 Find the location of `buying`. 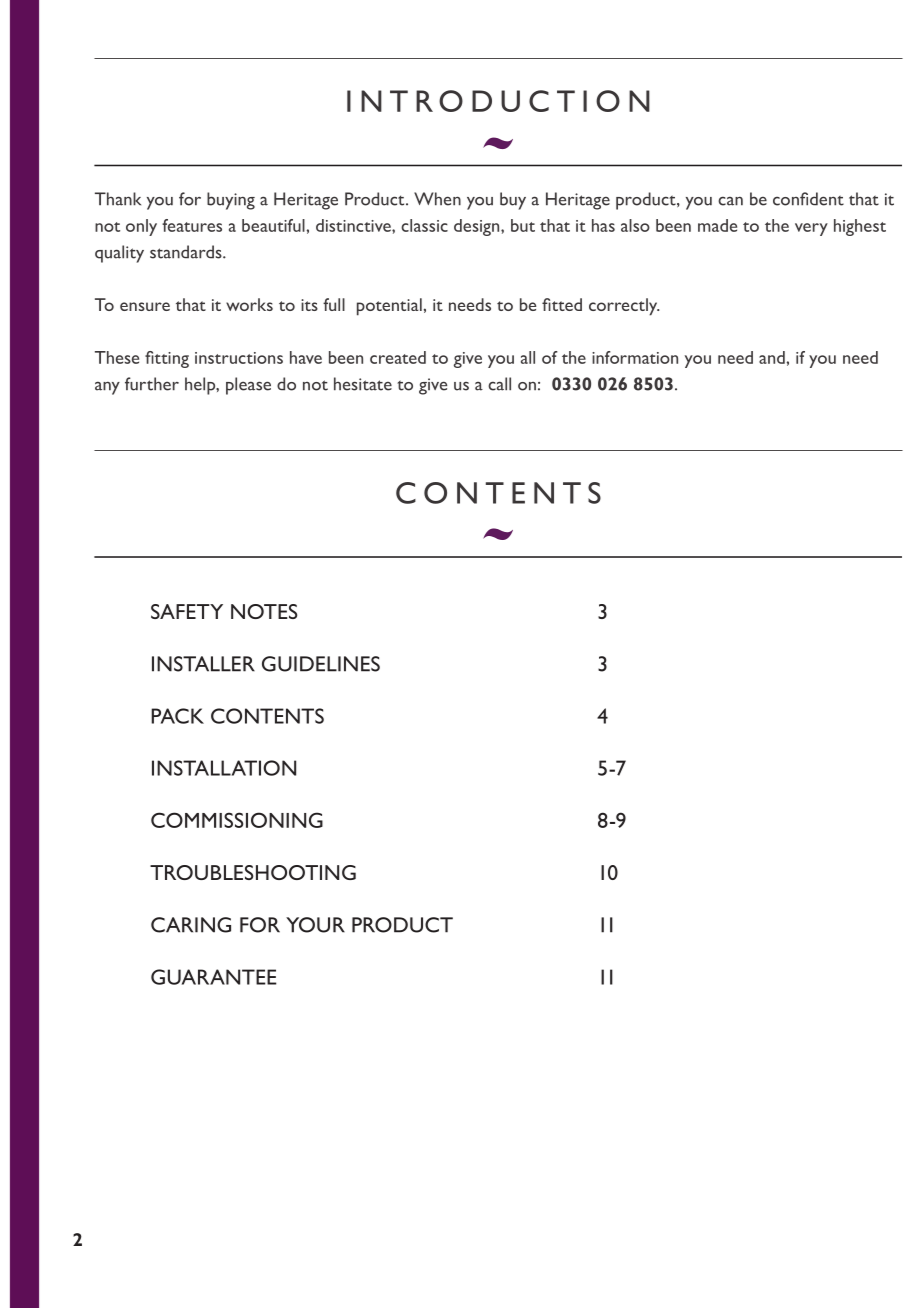

buying is located at coordinates (231, 201).
